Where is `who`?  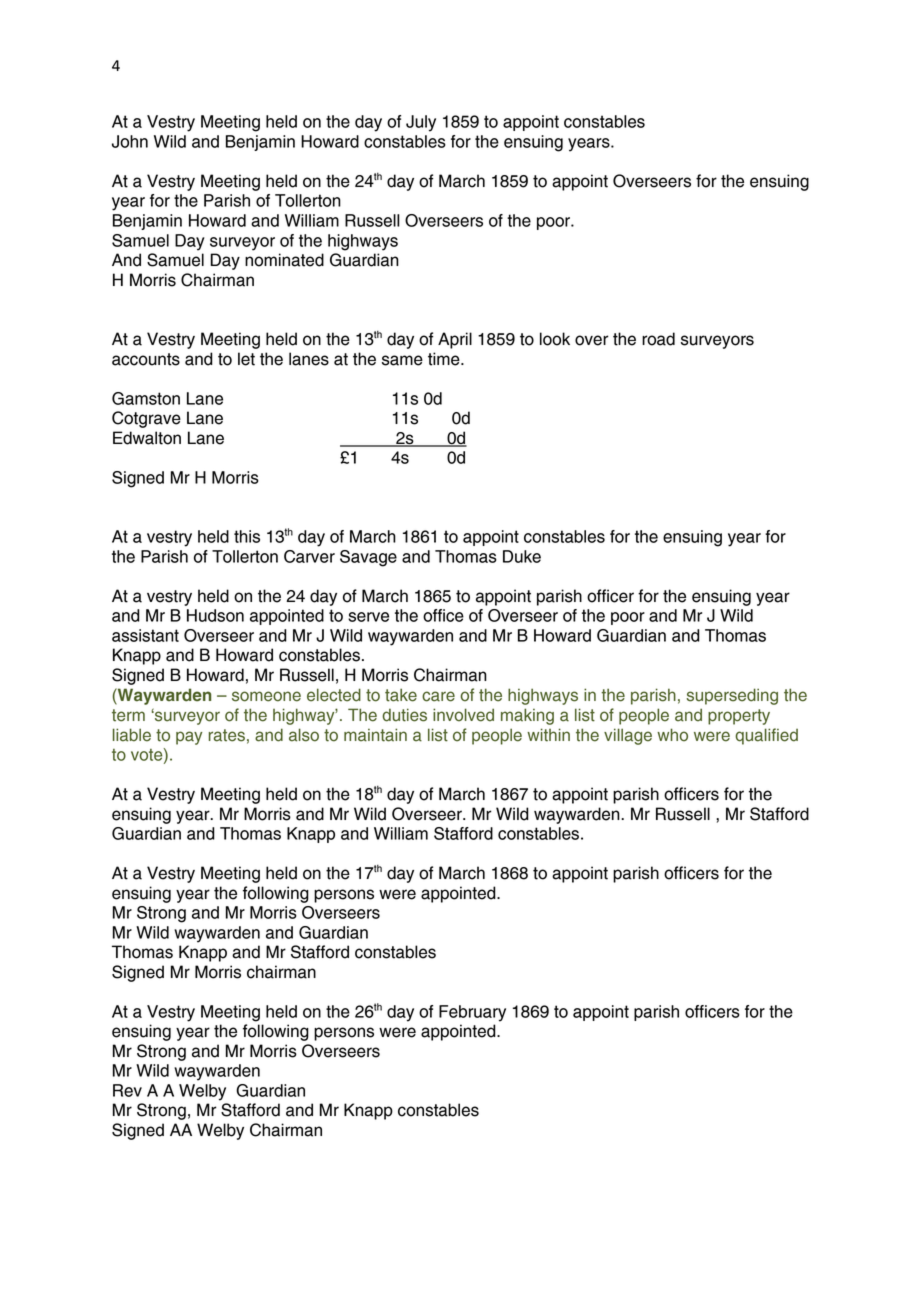
who is located at coordinates (672, 735).
